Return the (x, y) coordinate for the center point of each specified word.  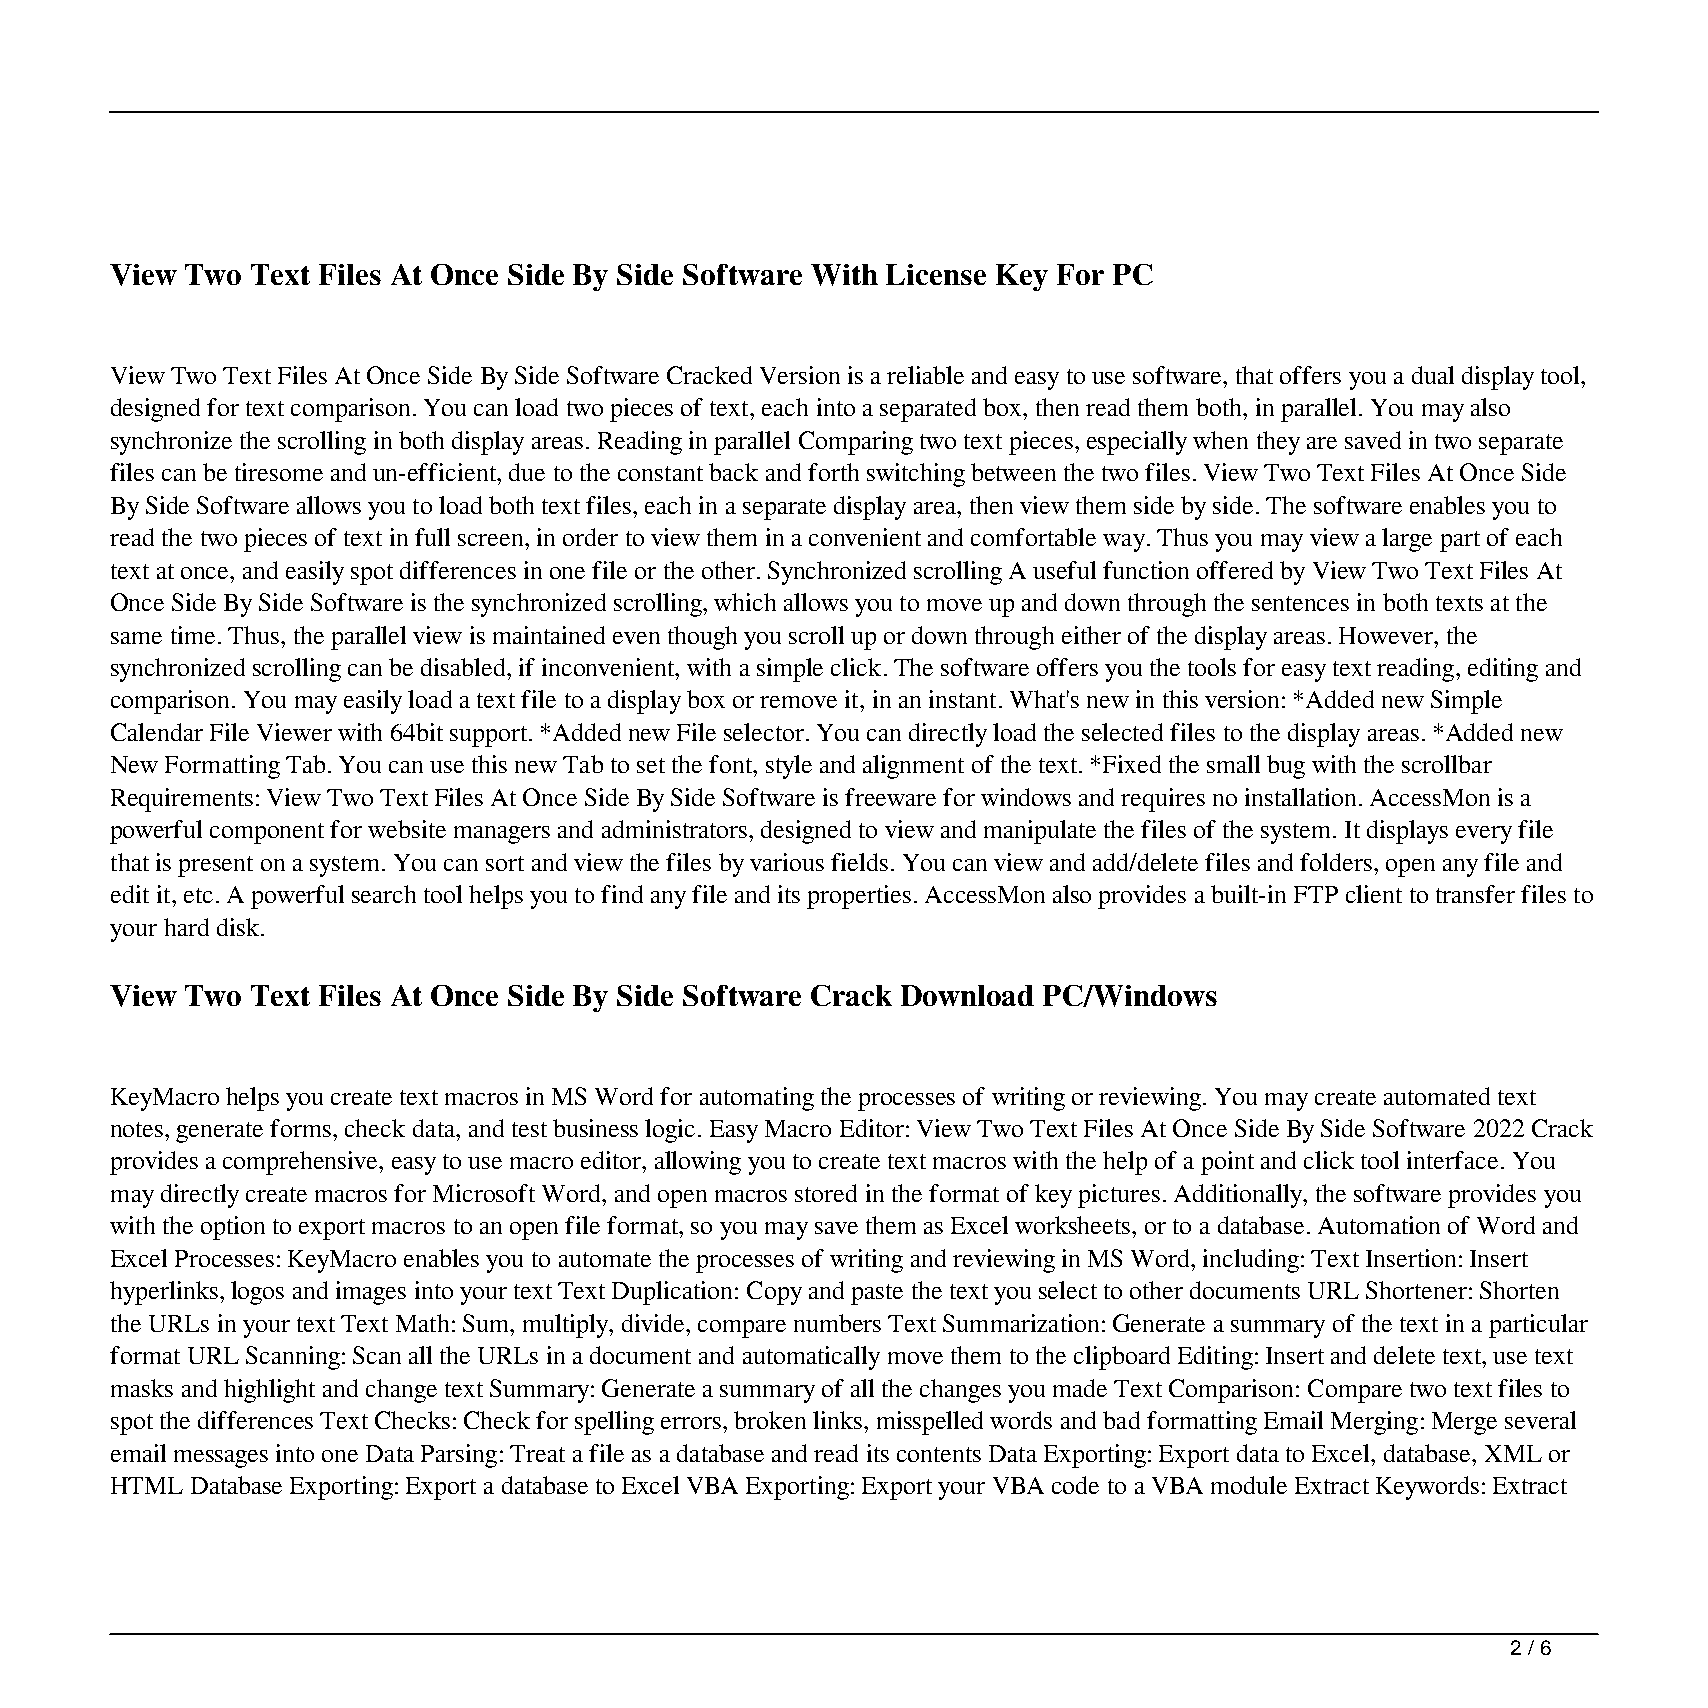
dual (1433, 375)
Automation (1379, 1225)
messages (221, 1459)
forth (833, 472)
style (789, 767)
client (1374, 894)
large (1407, 540)
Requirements (182, 800)
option (233, 1228)
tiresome (279, 472)
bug (1286, 767)
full (432, 537)
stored (826, 1193)
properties (859, 897)
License (936, 274)
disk (239, 927)
